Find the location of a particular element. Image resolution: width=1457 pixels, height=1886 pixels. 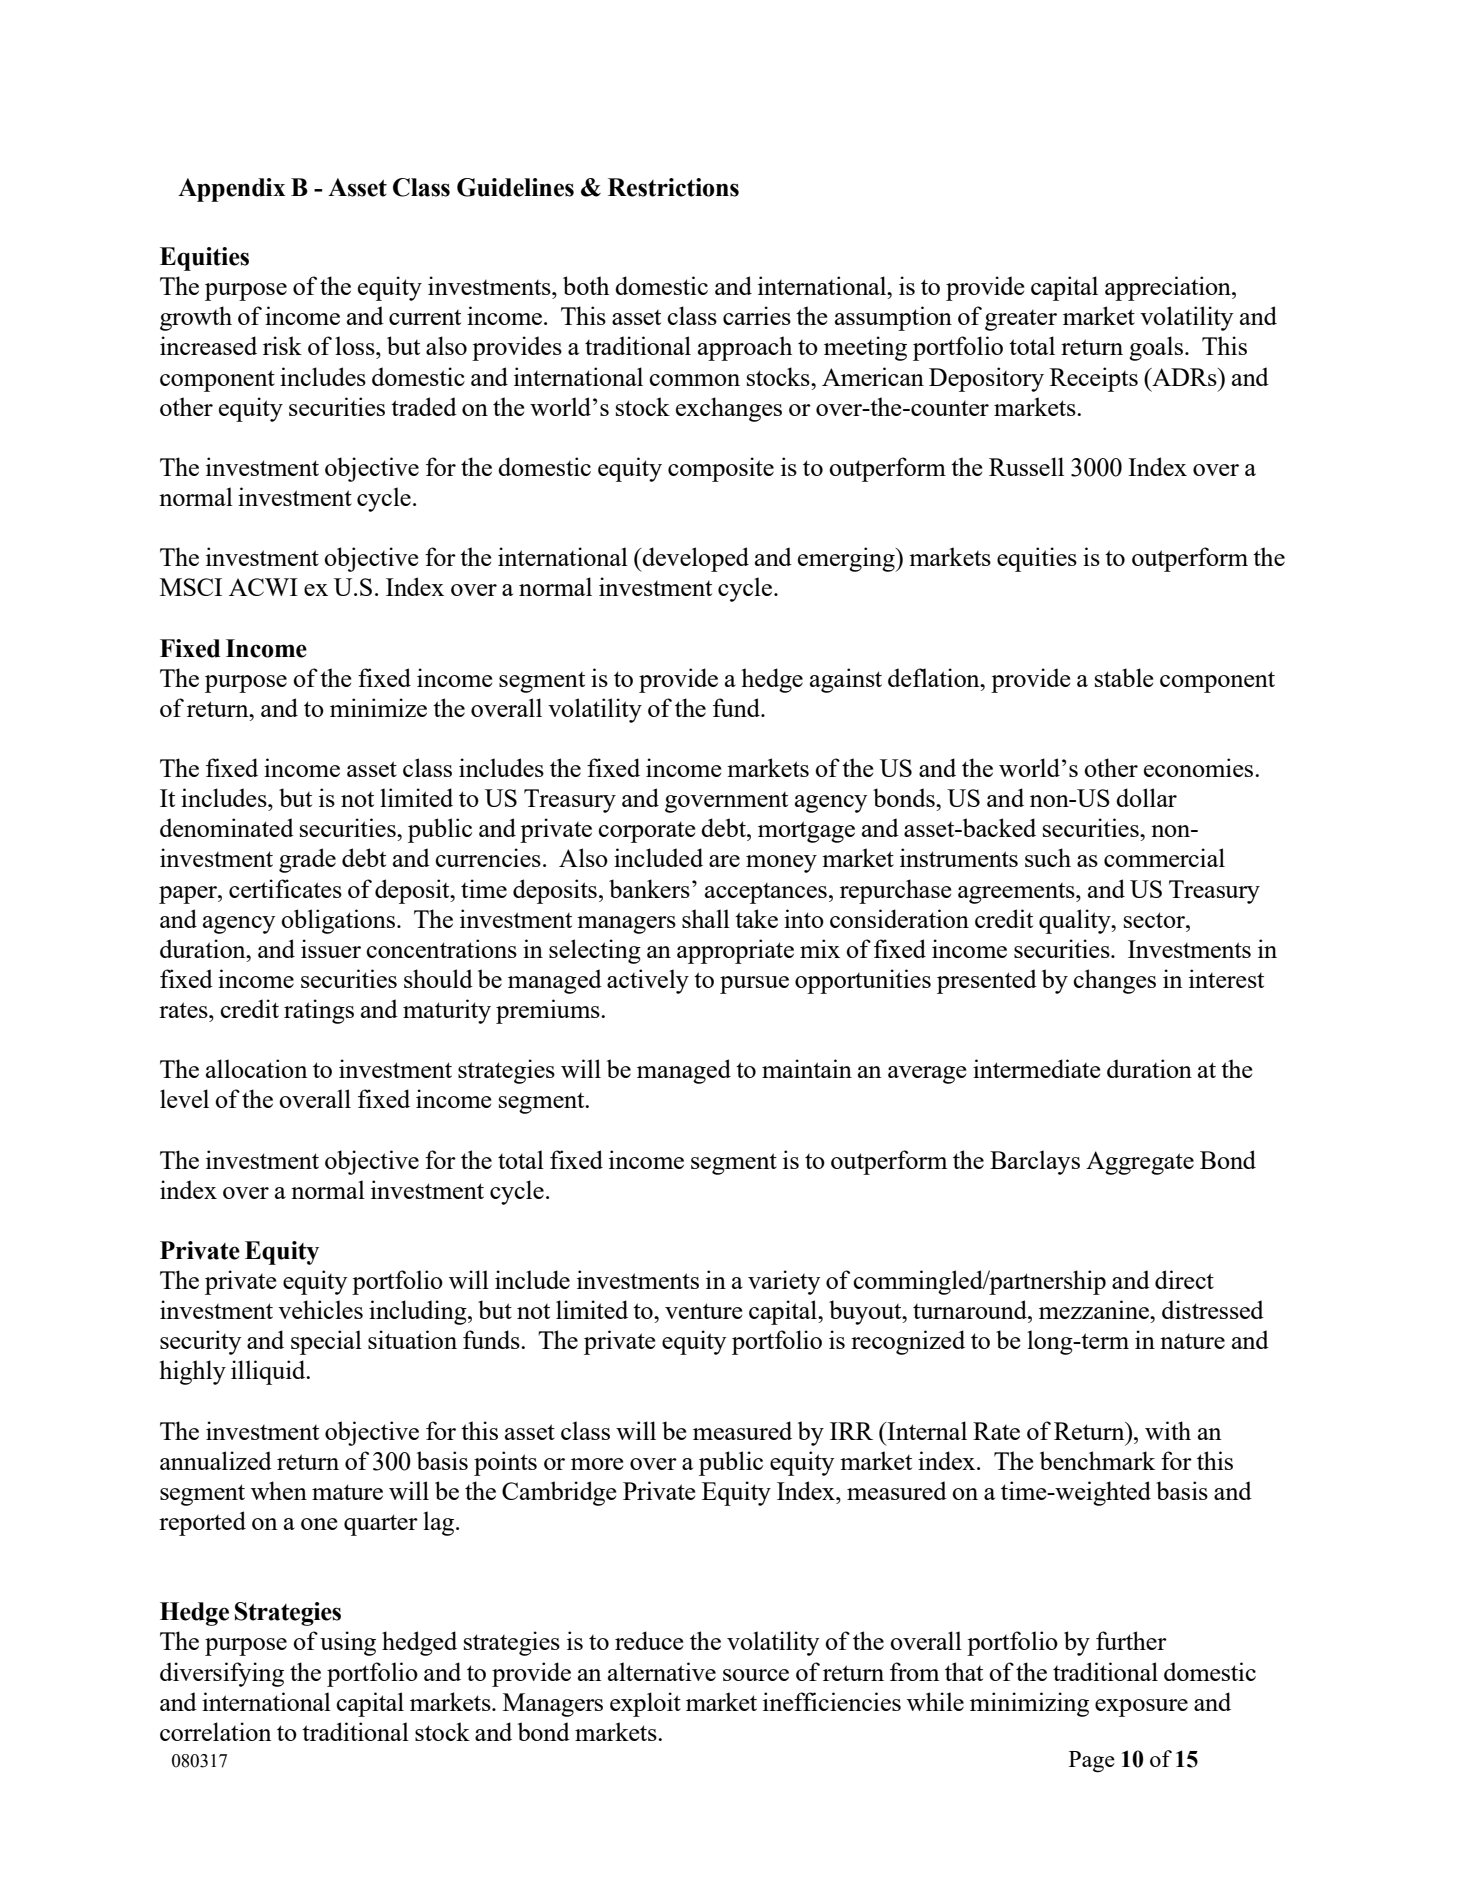

correlation is located at coordinates (215, 1731).
